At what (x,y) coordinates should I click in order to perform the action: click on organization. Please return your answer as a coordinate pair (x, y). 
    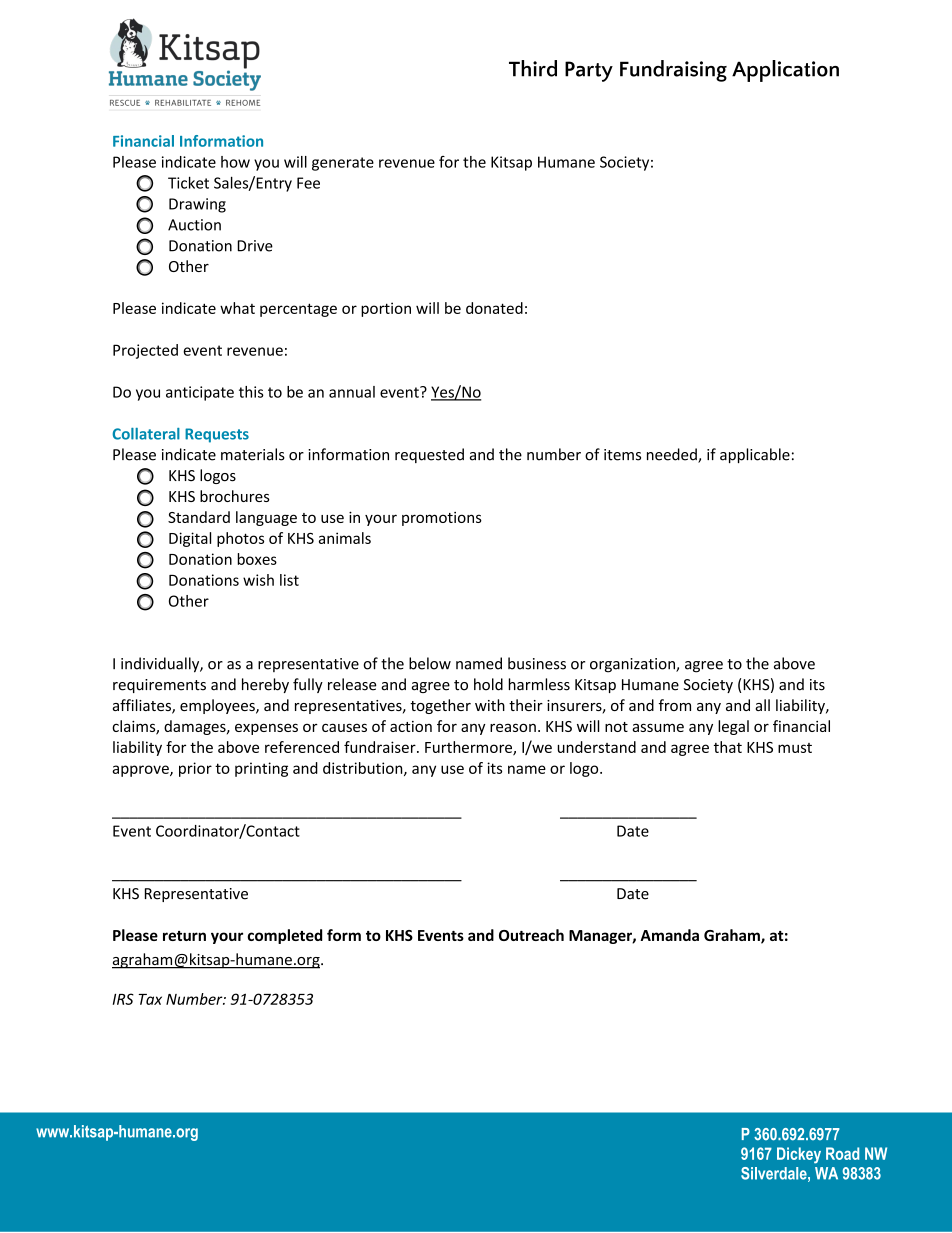
    Looking at the image, I should click on (633, 665).
